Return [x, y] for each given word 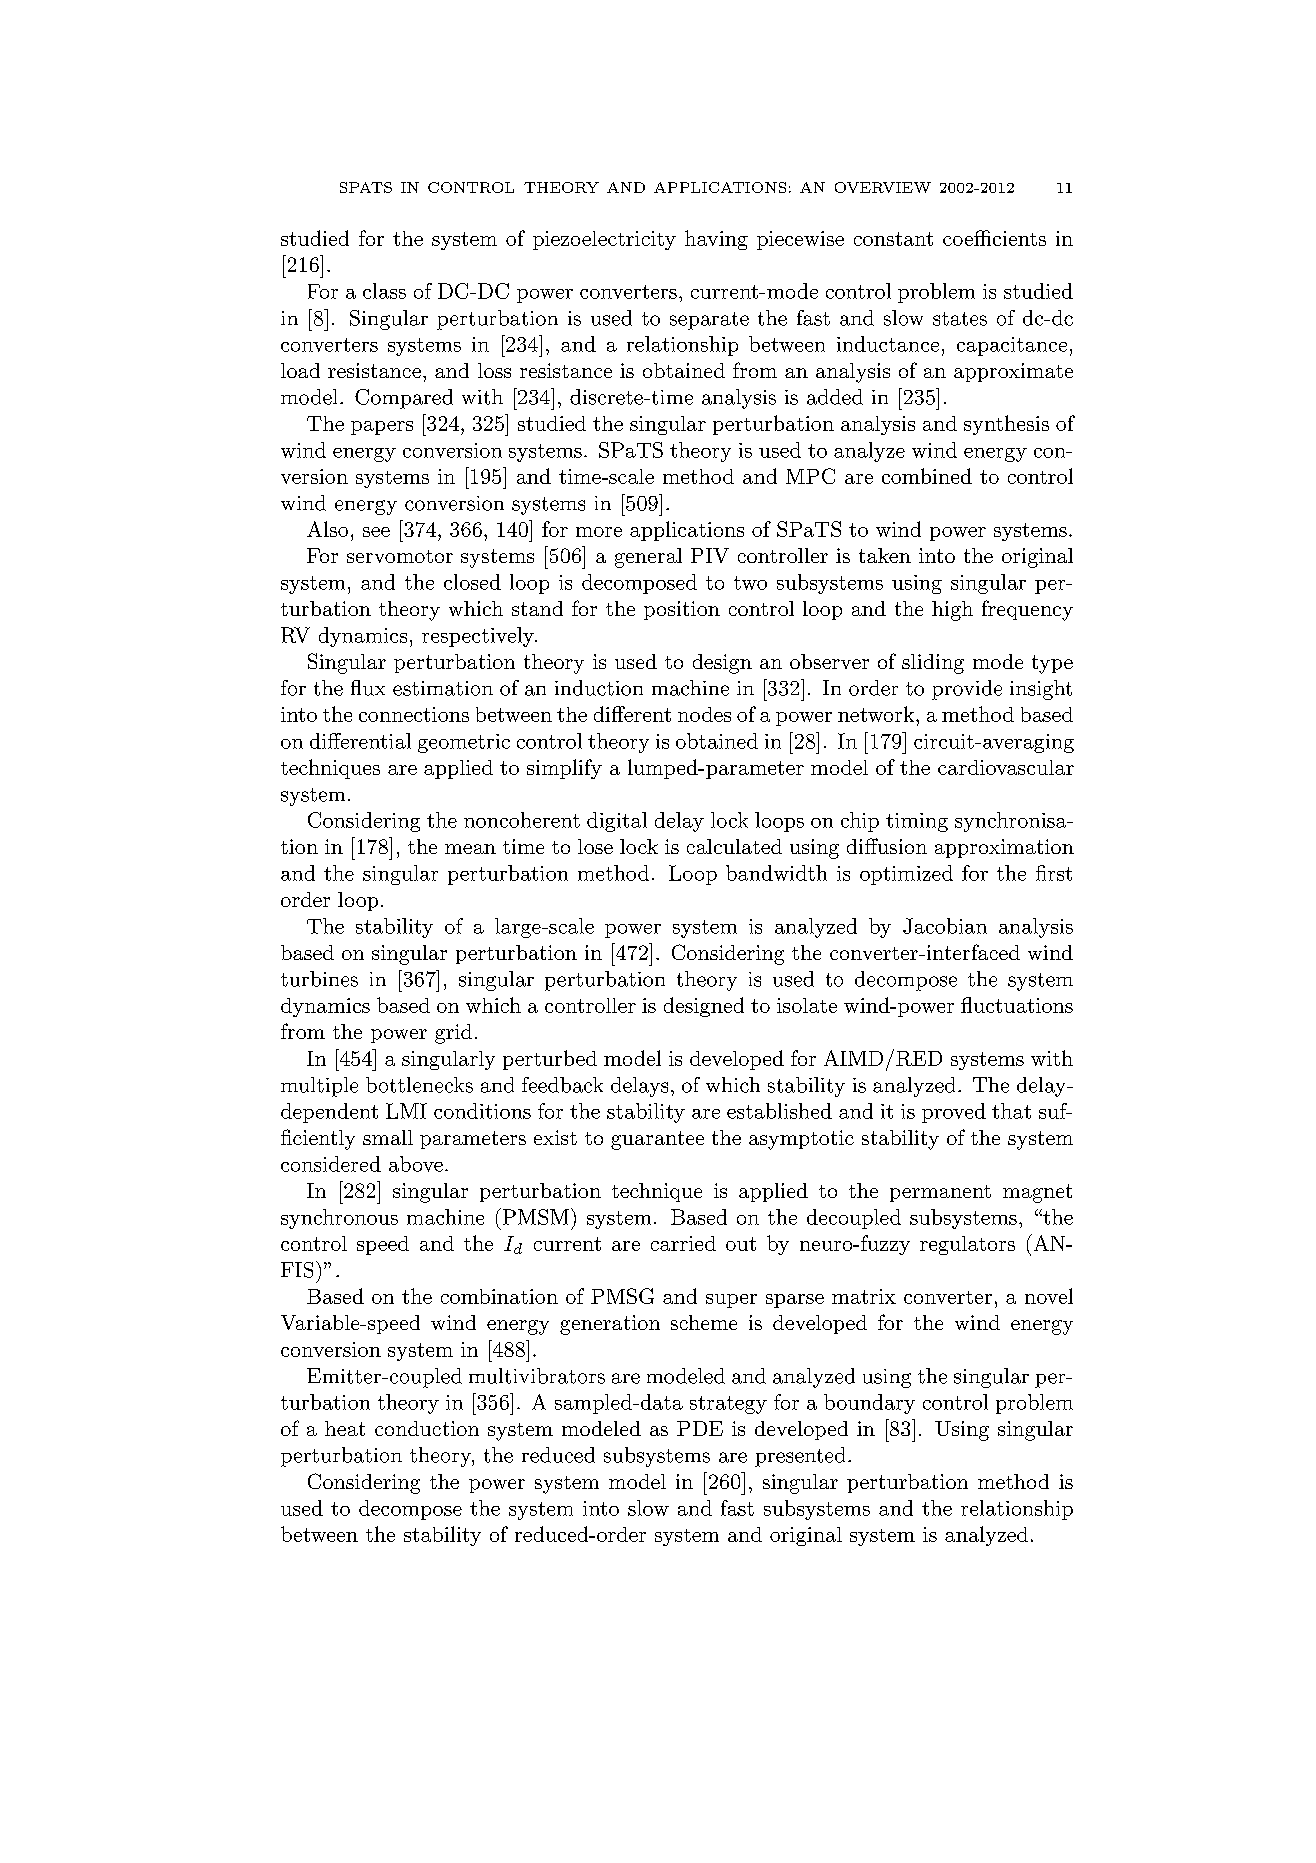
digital [617, 822]
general [648, 558]
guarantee [657, 1140]
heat [345, 1428]
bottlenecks [419, 1085]
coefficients [994, 238]
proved [954, 1113]
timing [917, 822]
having [716, 240]
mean [470, 849]
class [384, 291]
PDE [700, 1428]
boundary [869, 1404]
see [376, 532]
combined [927, 476]
